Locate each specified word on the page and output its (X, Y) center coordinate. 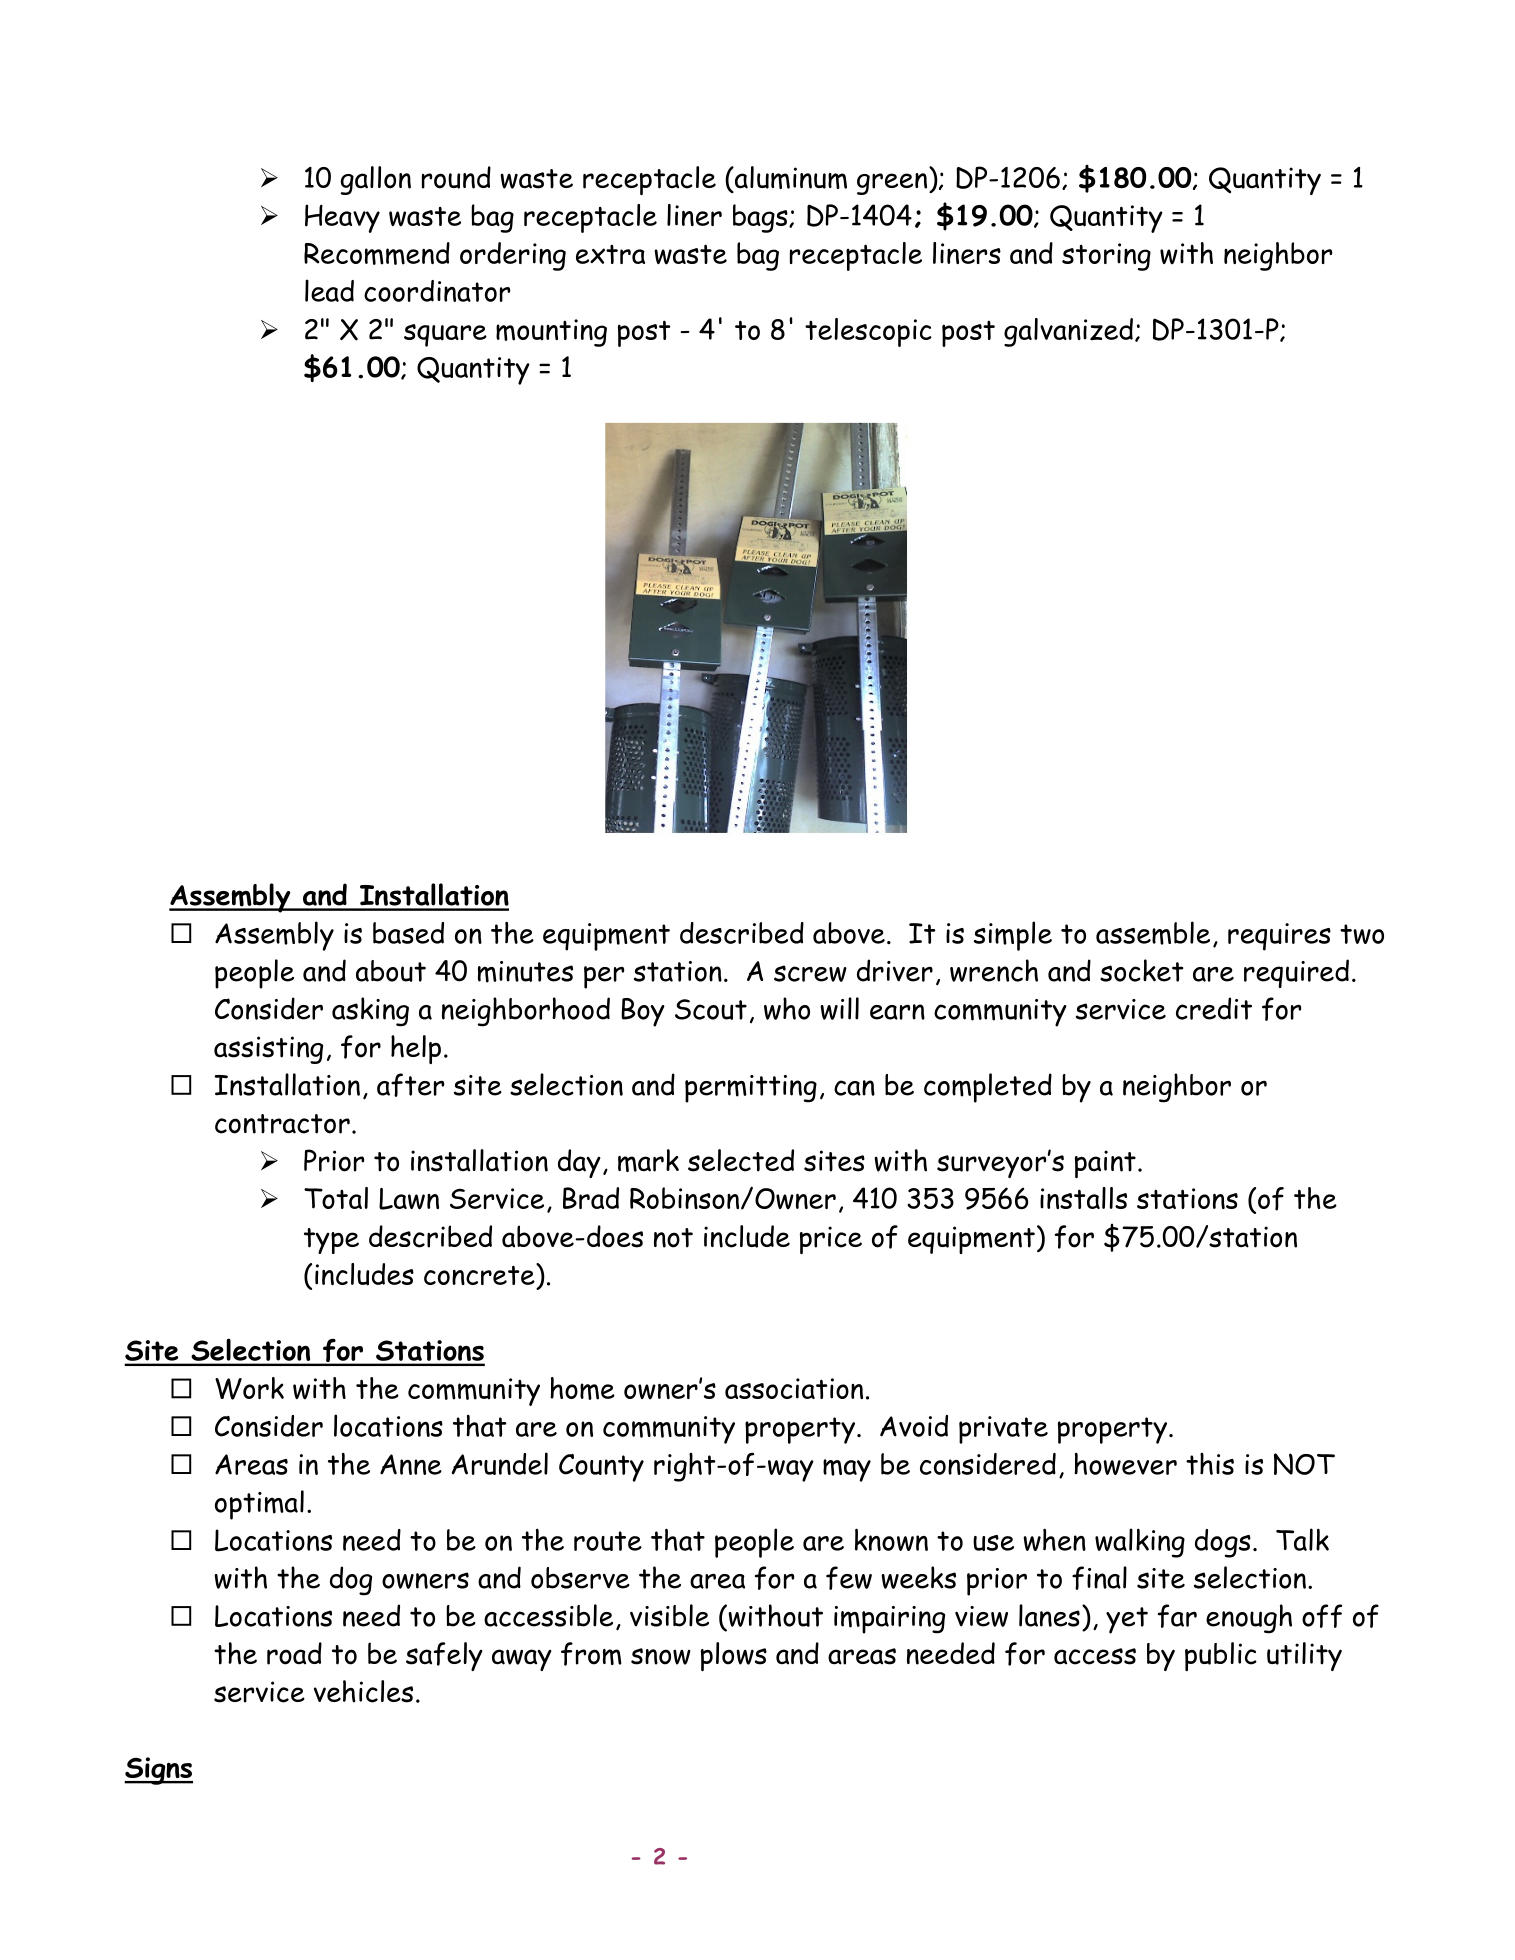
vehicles (363, 1691)
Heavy (342, 218)
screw (810, 973)
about (391, 971)
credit (1214, 1008)
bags (761, 218)
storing (1106, 257)
